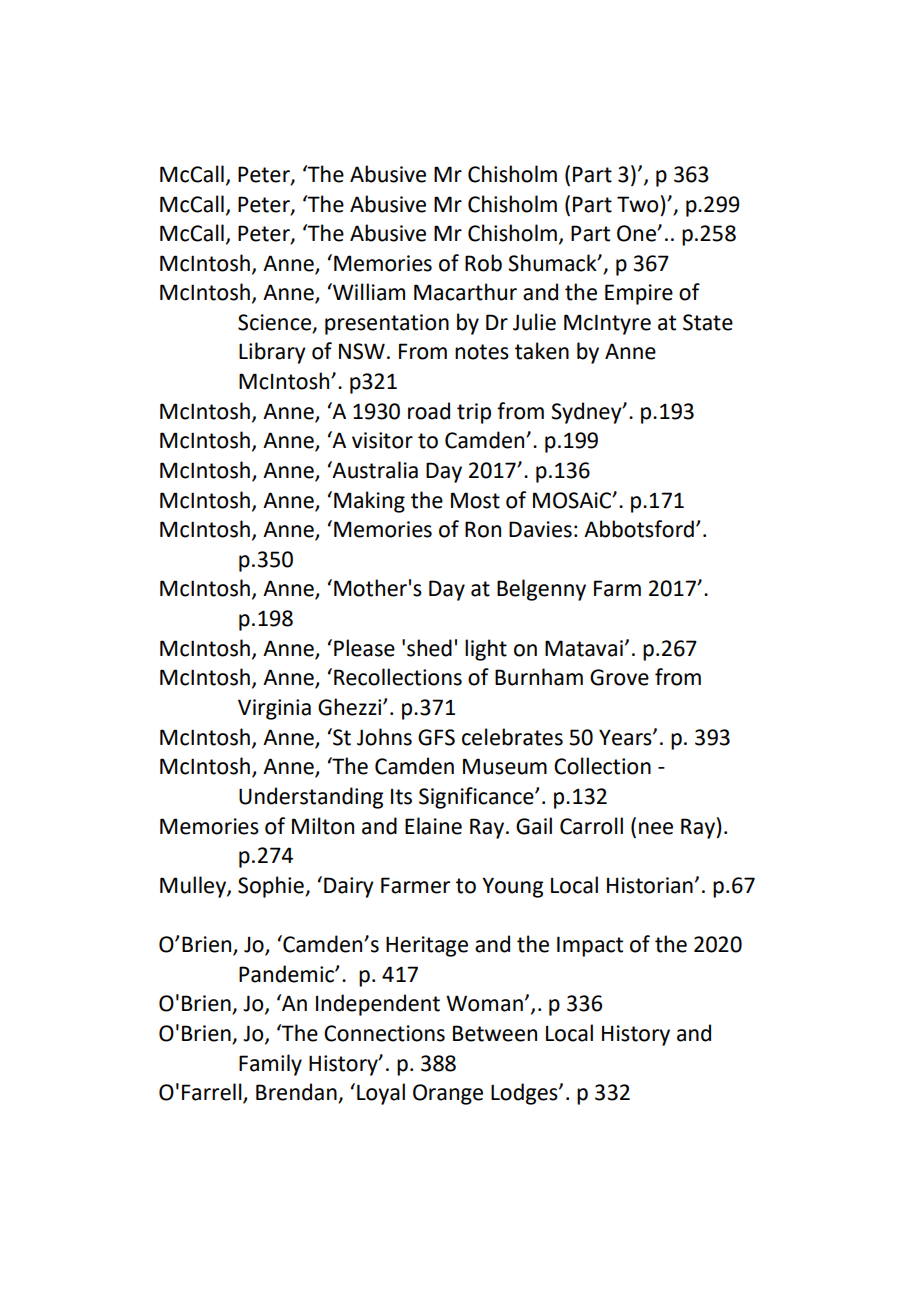 This screenshot has width=924, height=1313. I want to click on William, so click(368, 292).
